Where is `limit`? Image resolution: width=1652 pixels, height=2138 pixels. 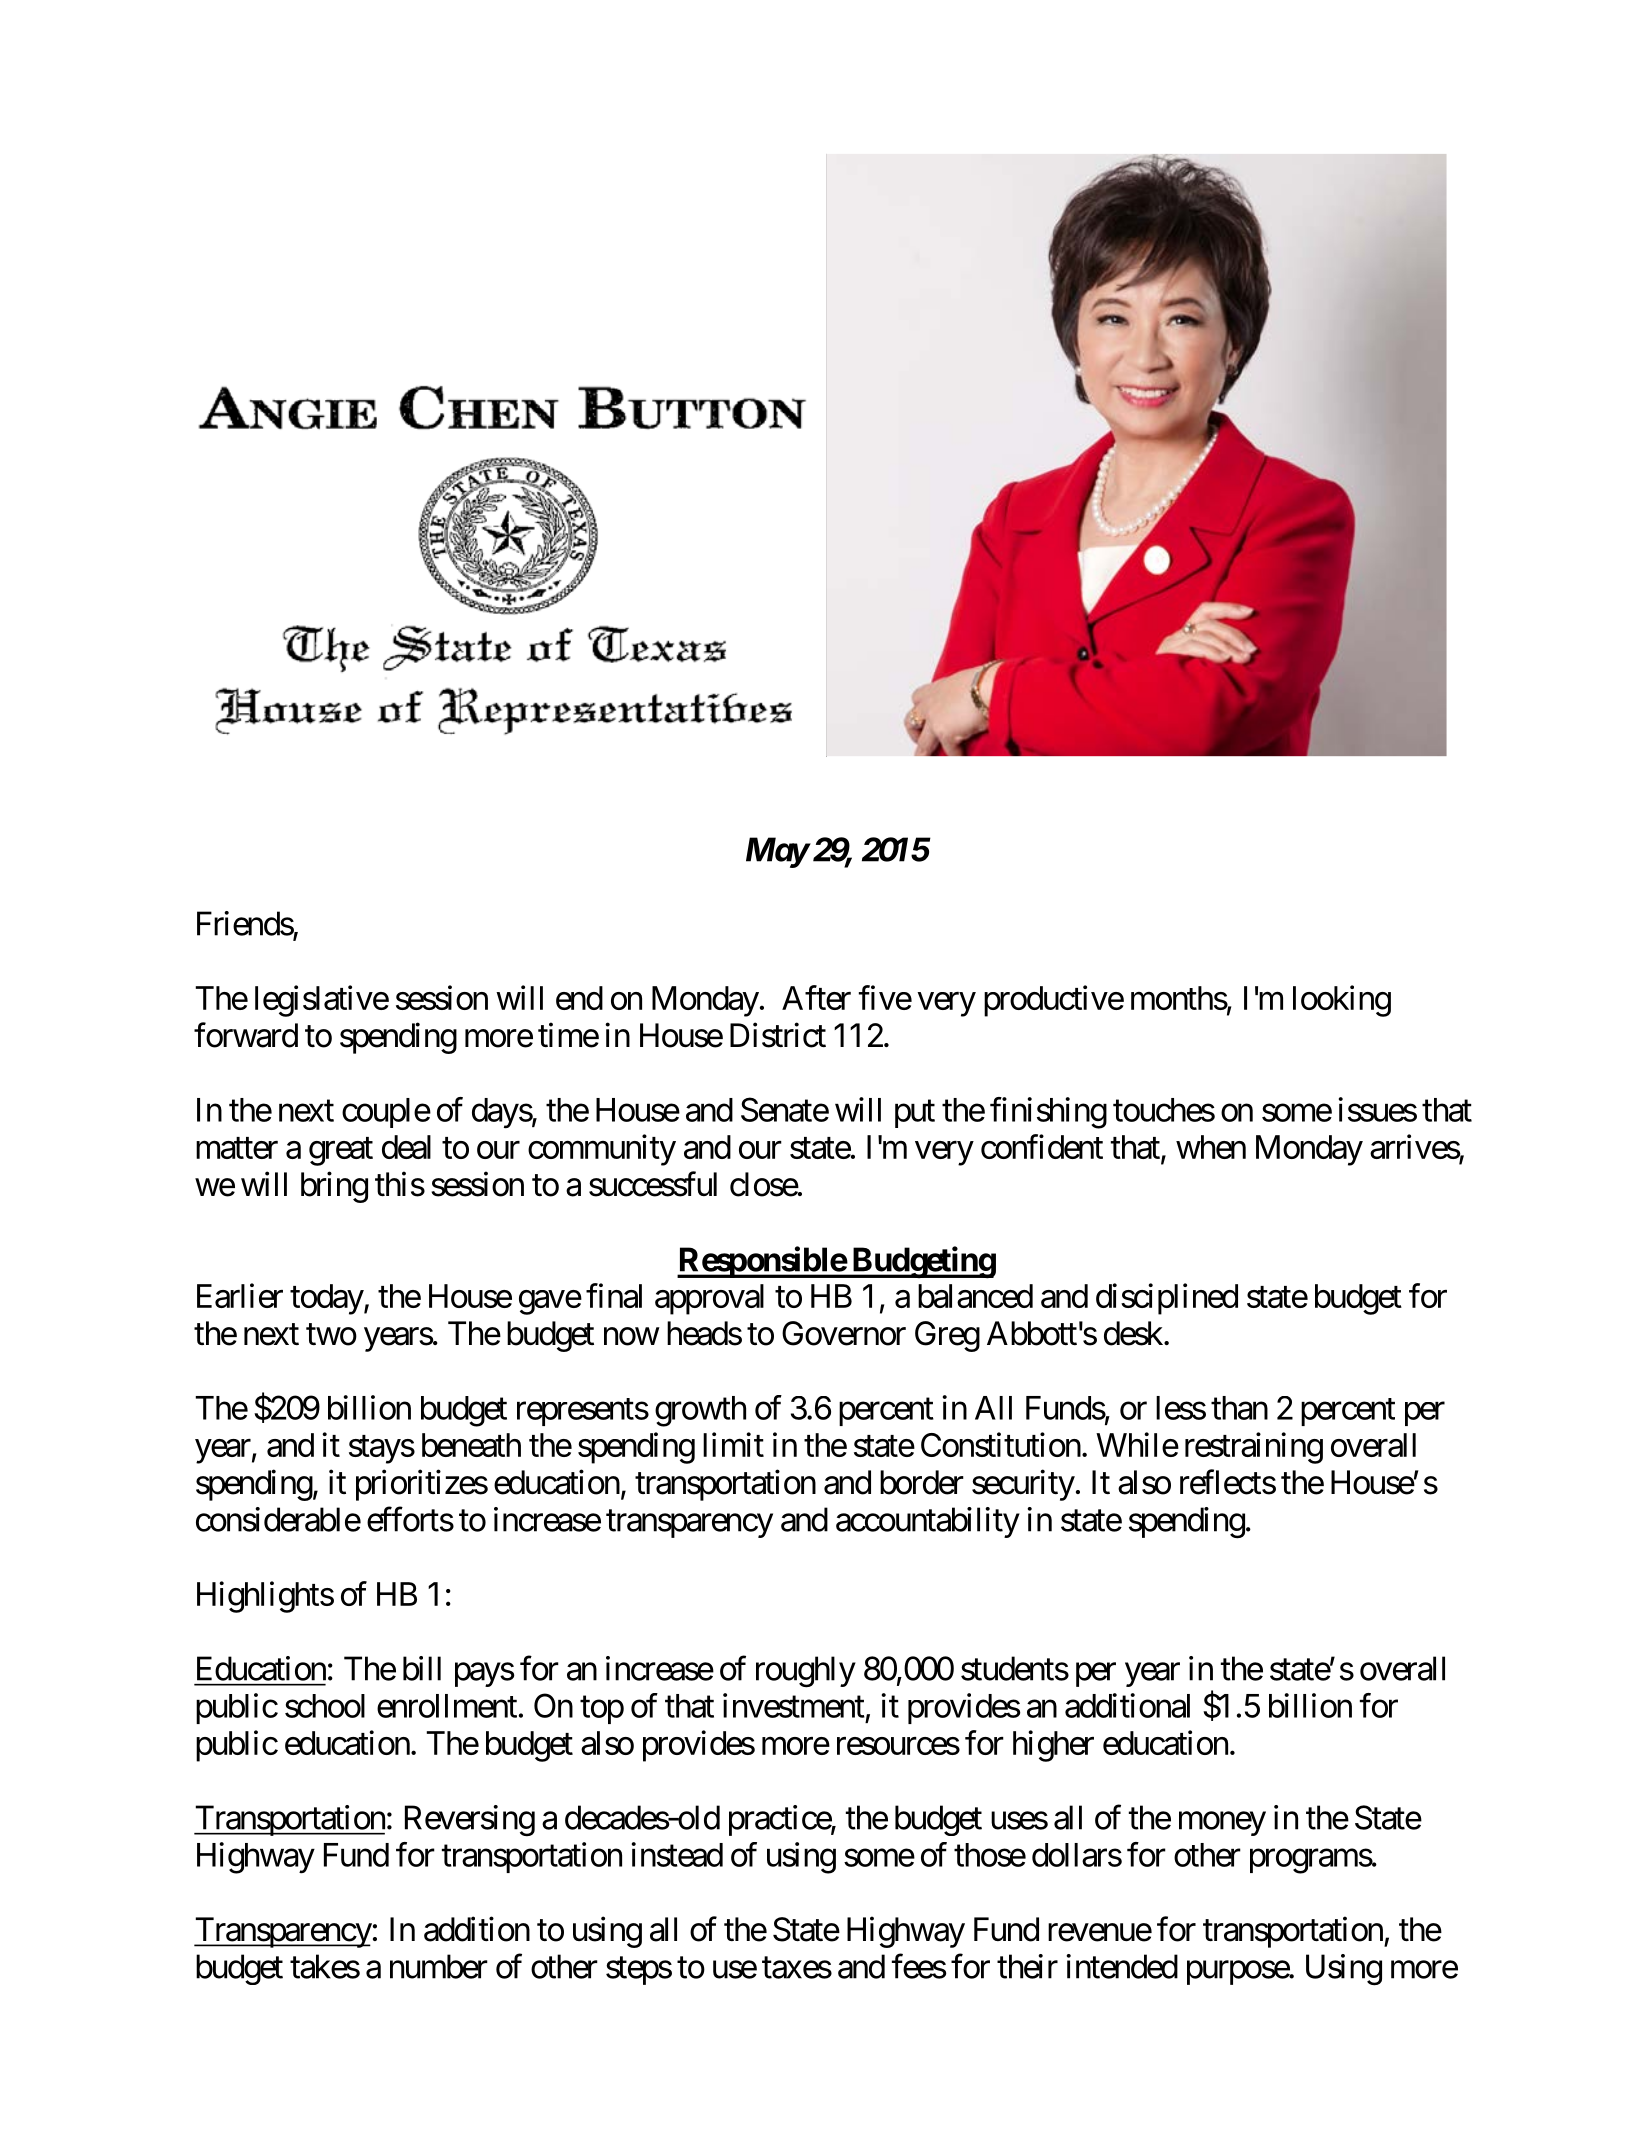 limit is located at coordinates (733, 1444).
